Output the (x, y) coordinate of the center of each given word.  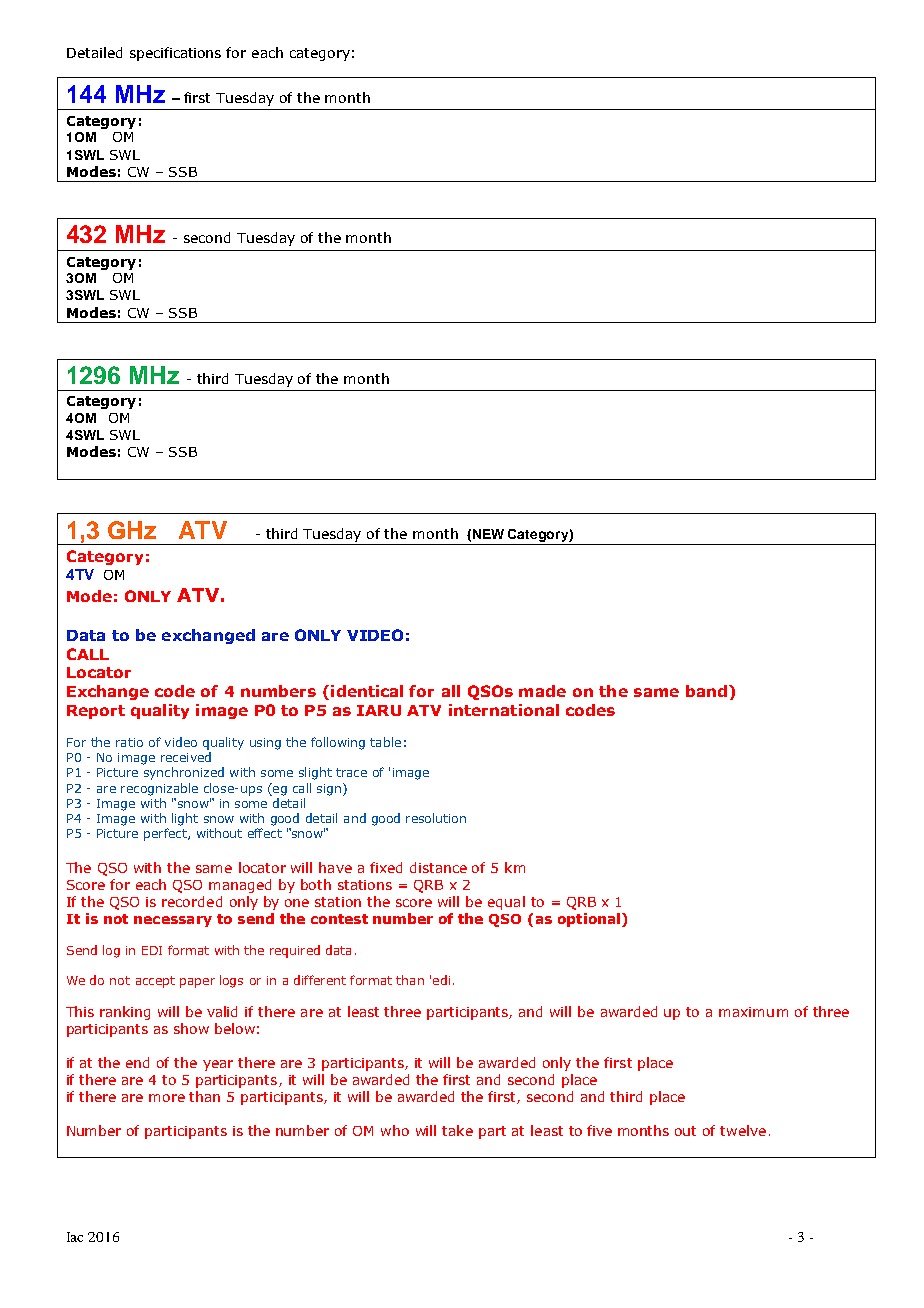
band (706, 691)
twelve (743, 1130)
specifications (175, 54)
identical (367, 691)
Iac (75, 1237)
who (395, 1130)
